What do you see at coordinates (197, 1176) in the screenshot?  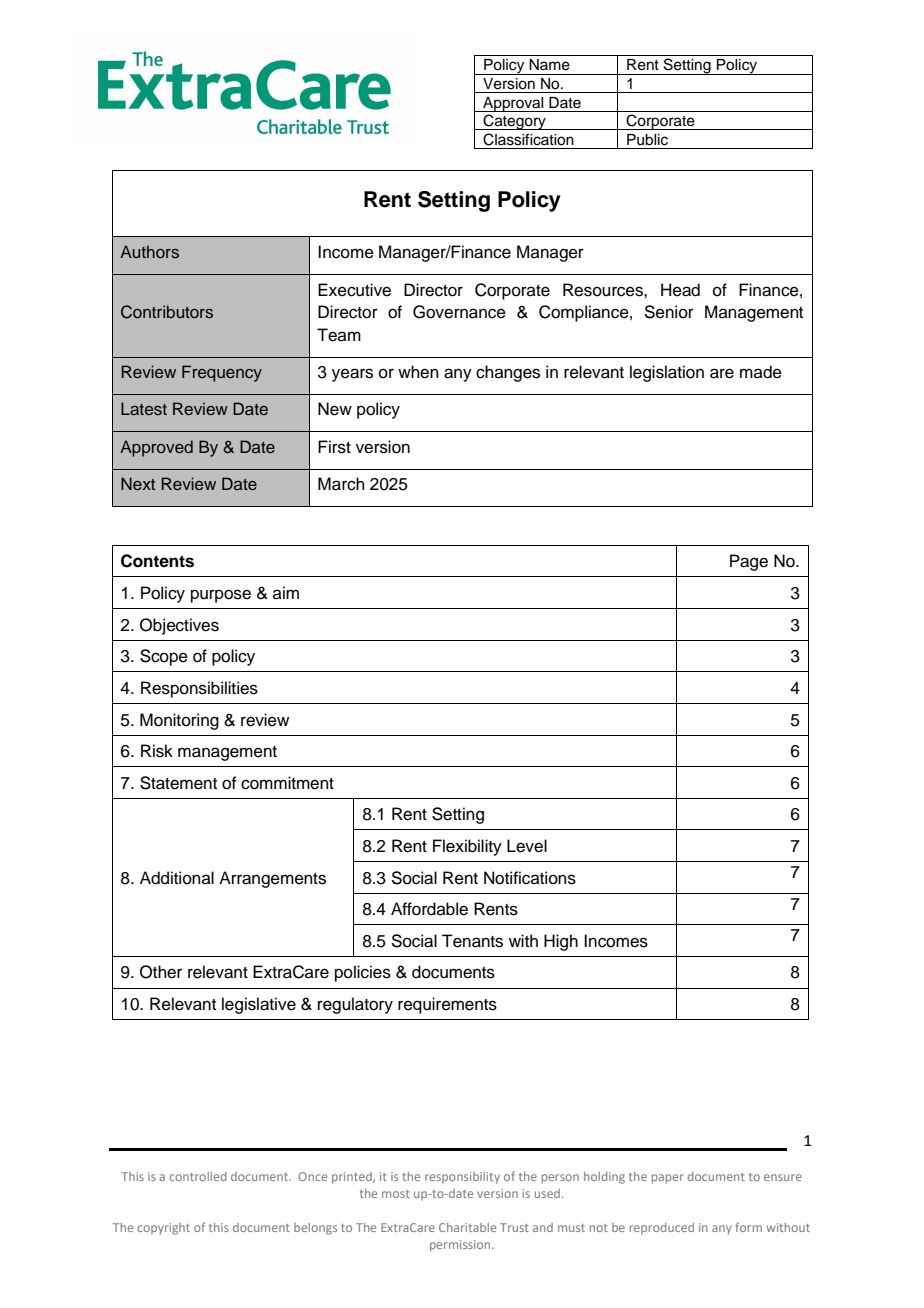 I see `controlled` at bounding box center [197, 1176].
